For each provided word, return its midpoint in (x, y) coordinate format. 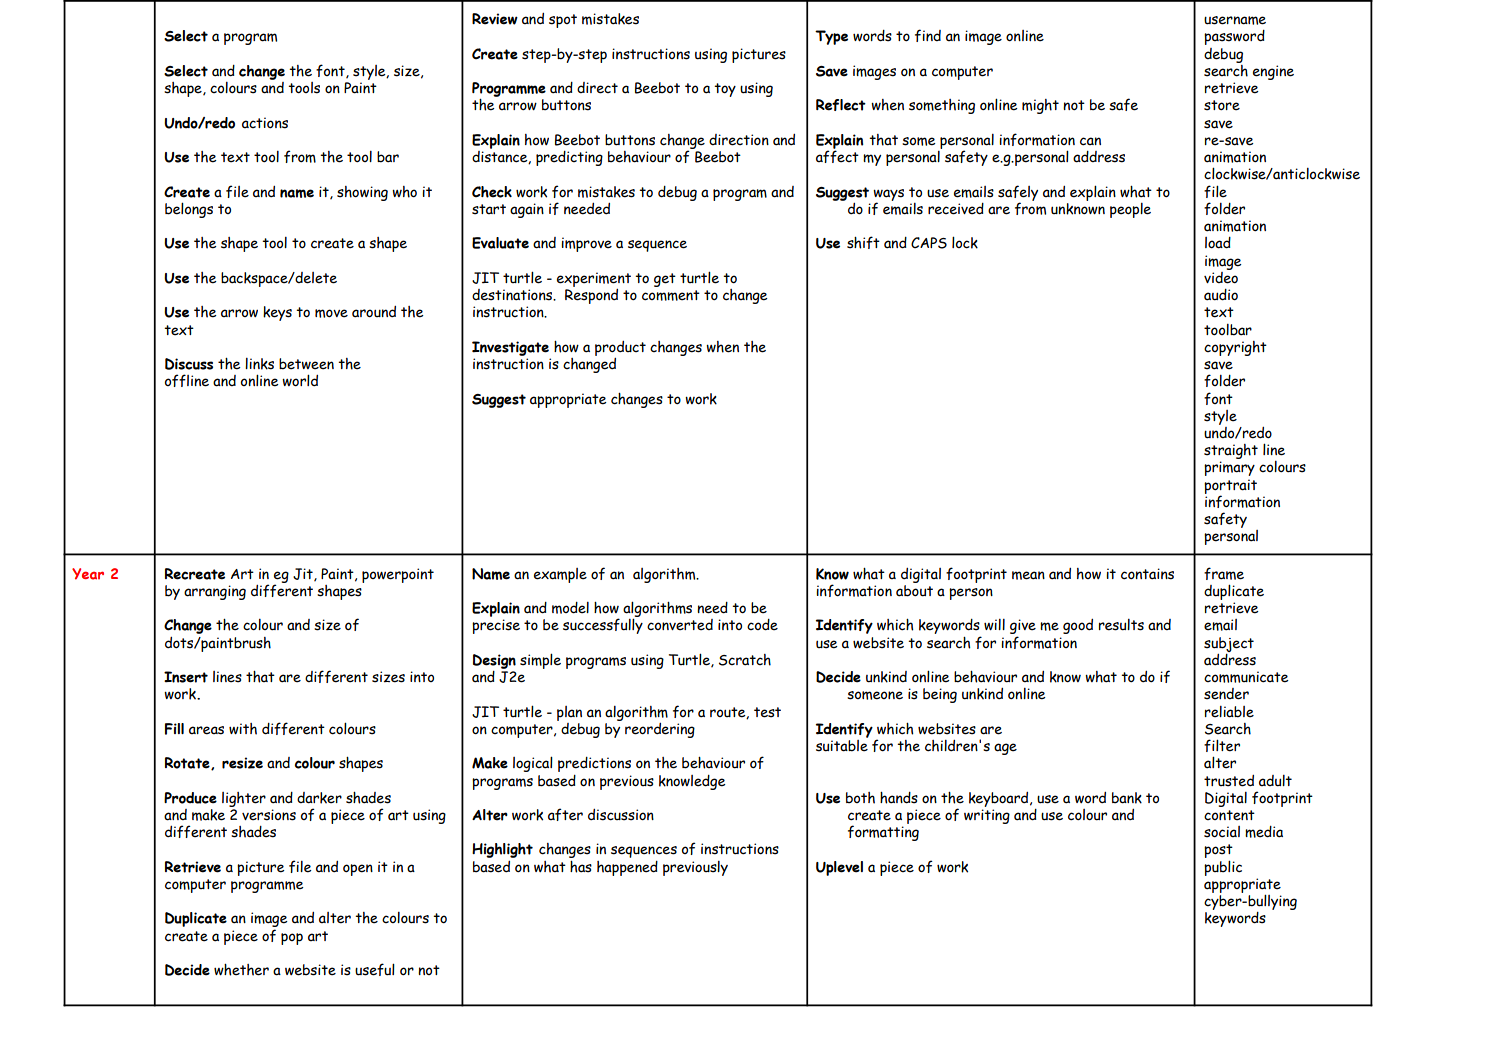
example (560, 575)
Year (88, 574)
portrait (1230, 487)
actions (265, 123)
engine (1273, 72)
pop (292, 939)
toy (725, 90)
